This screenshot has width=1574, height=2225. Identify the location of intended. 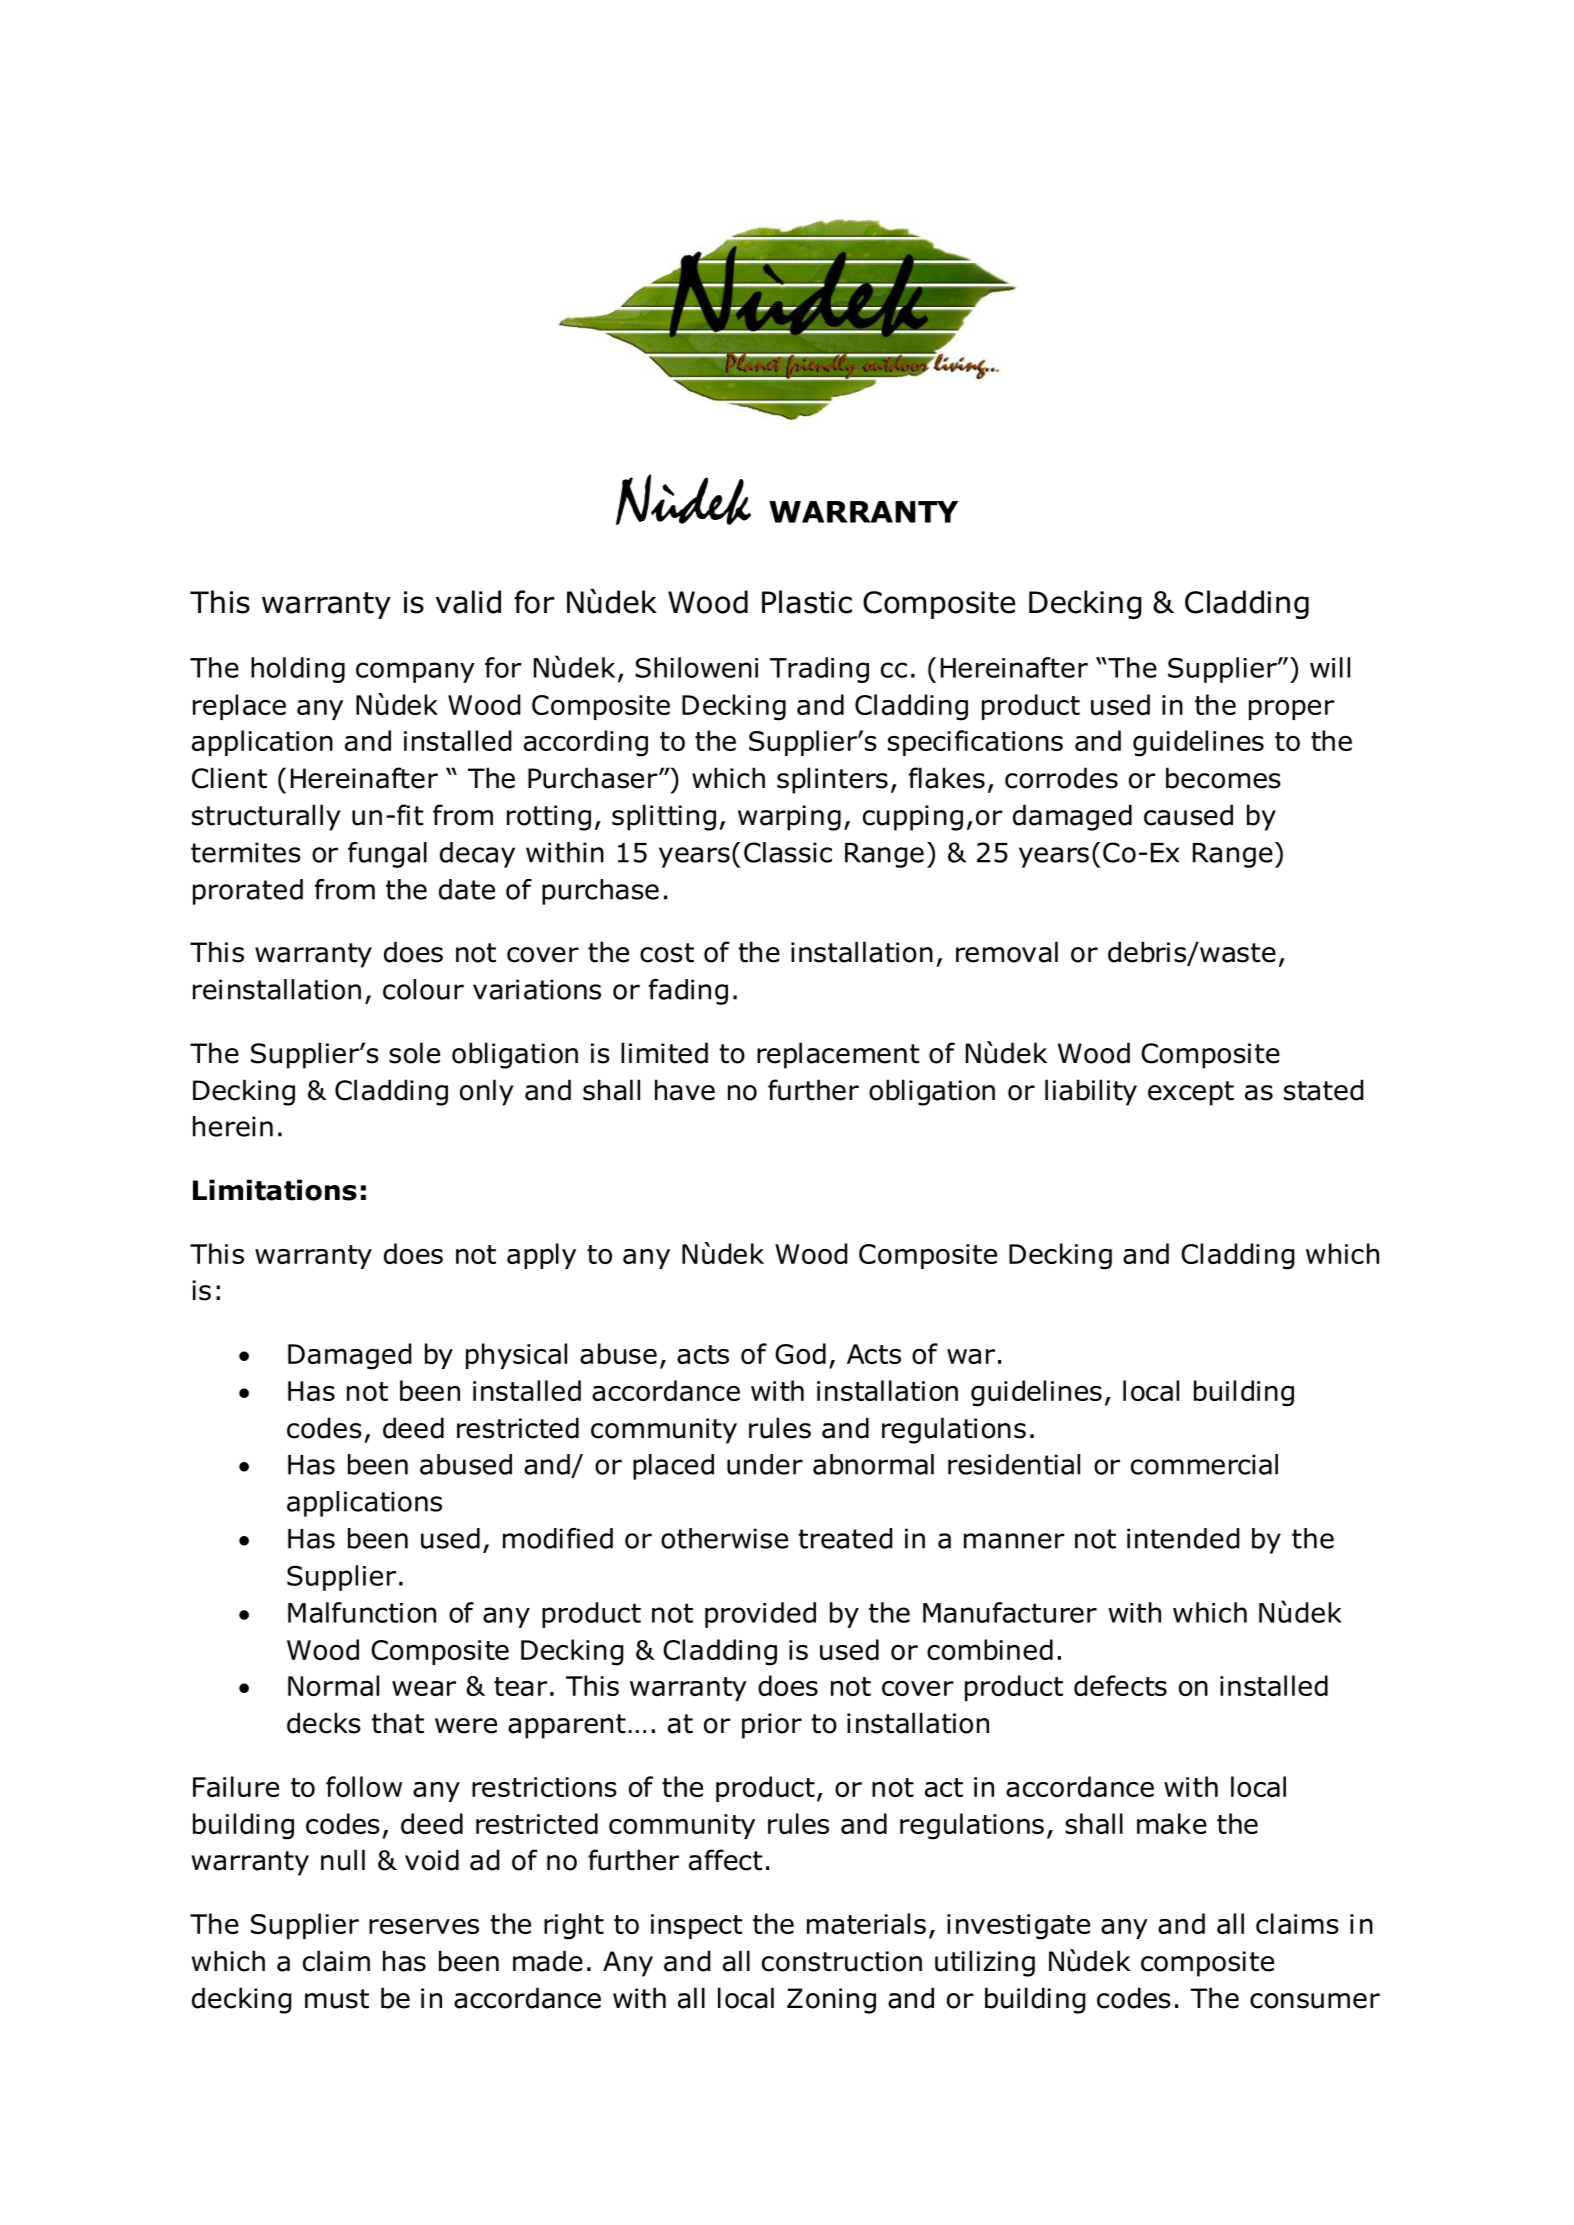
(1183, 1538).
